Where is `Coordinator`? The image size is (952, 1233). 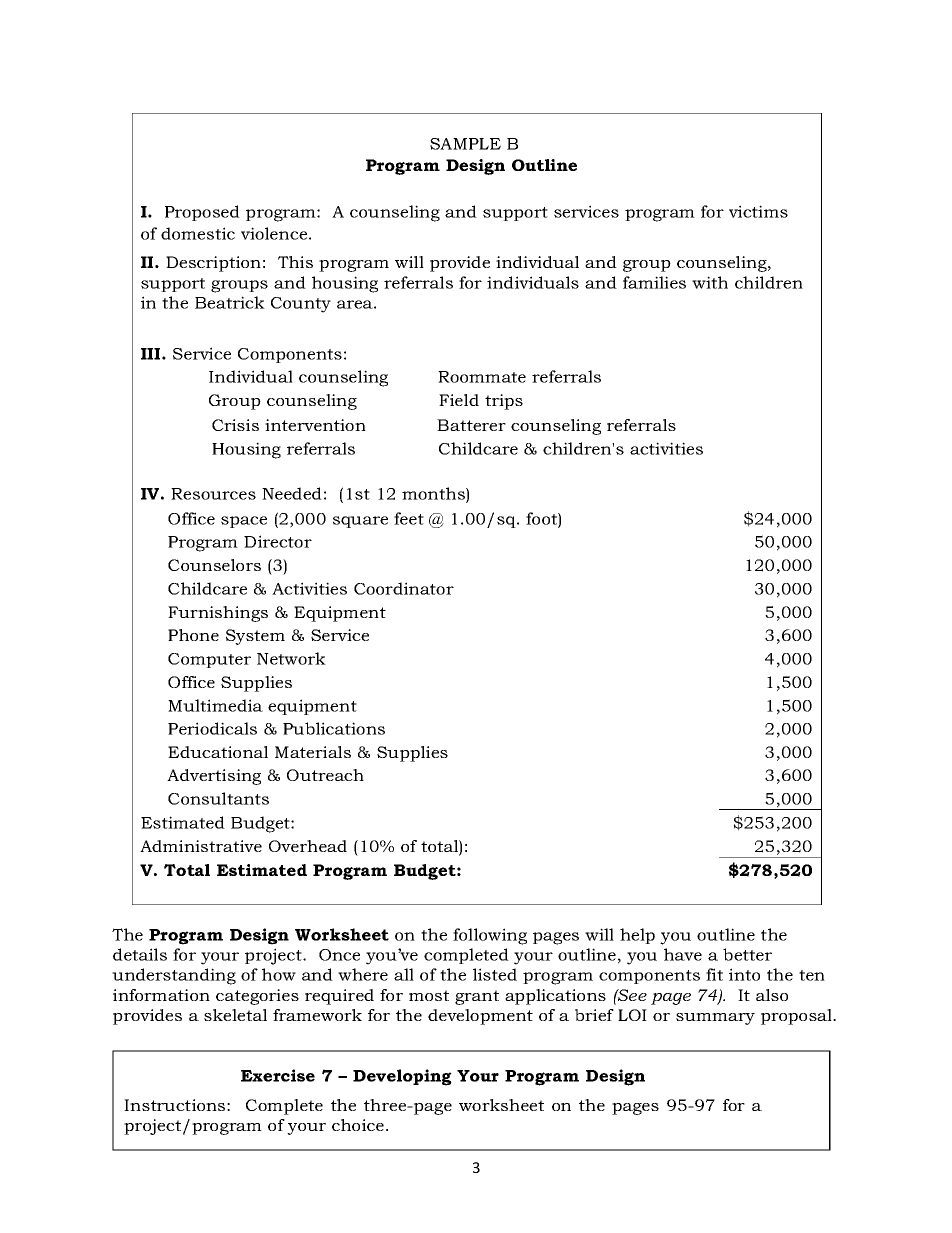
Coordinator is located at coordinates (404, 588).
